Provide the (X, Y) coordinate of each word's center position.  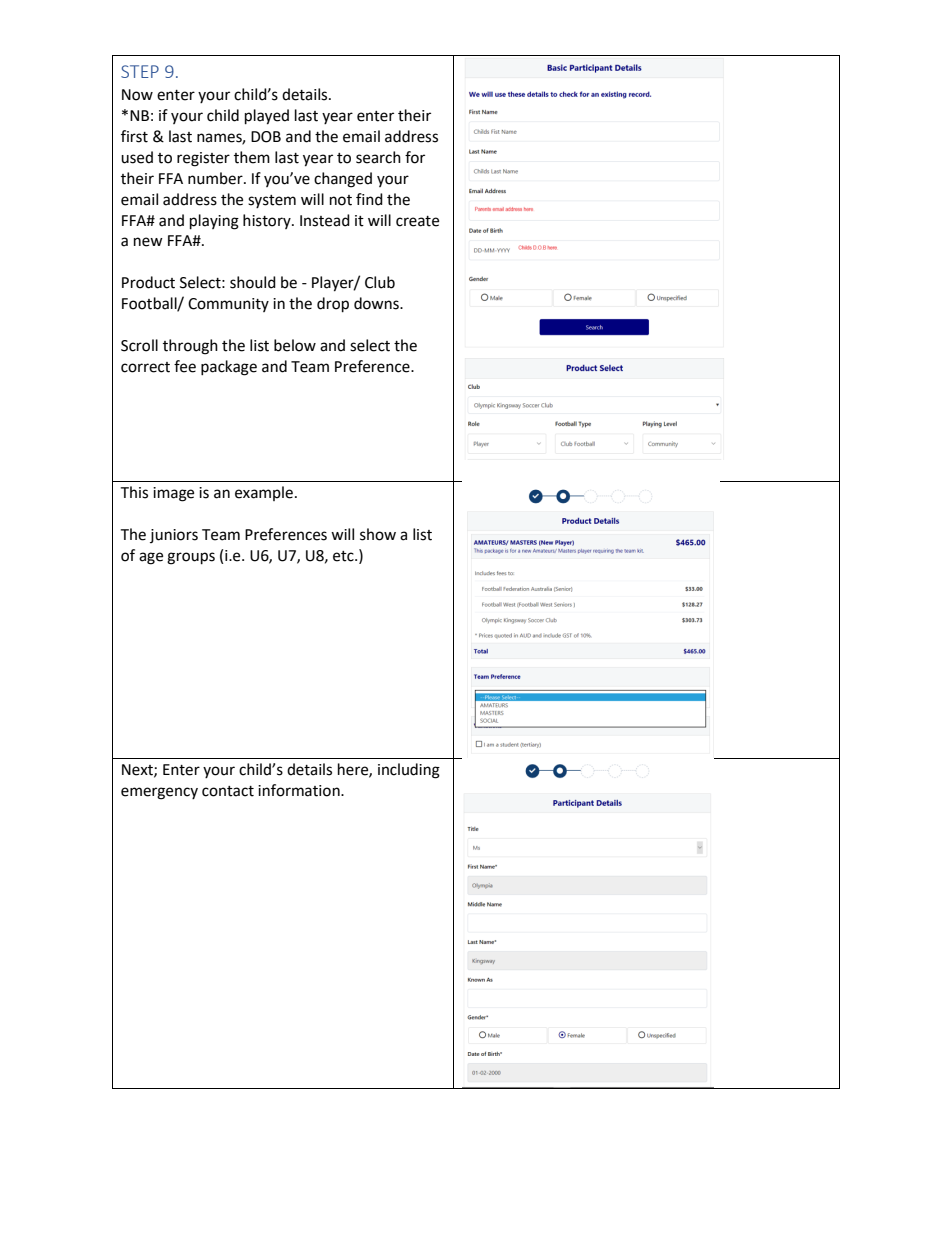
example (264, 493)
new (148, 242)
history (268, 221)
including (409, 771)
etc (344, 556)
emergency (159, 793)
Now (137, 95)
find (369, 199)
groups (191, 558)
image (173, 494)
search (378, 157)
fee (185, 366)
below (295, 345)
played (267, 117)
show (378, 534)
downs (377, 303)
